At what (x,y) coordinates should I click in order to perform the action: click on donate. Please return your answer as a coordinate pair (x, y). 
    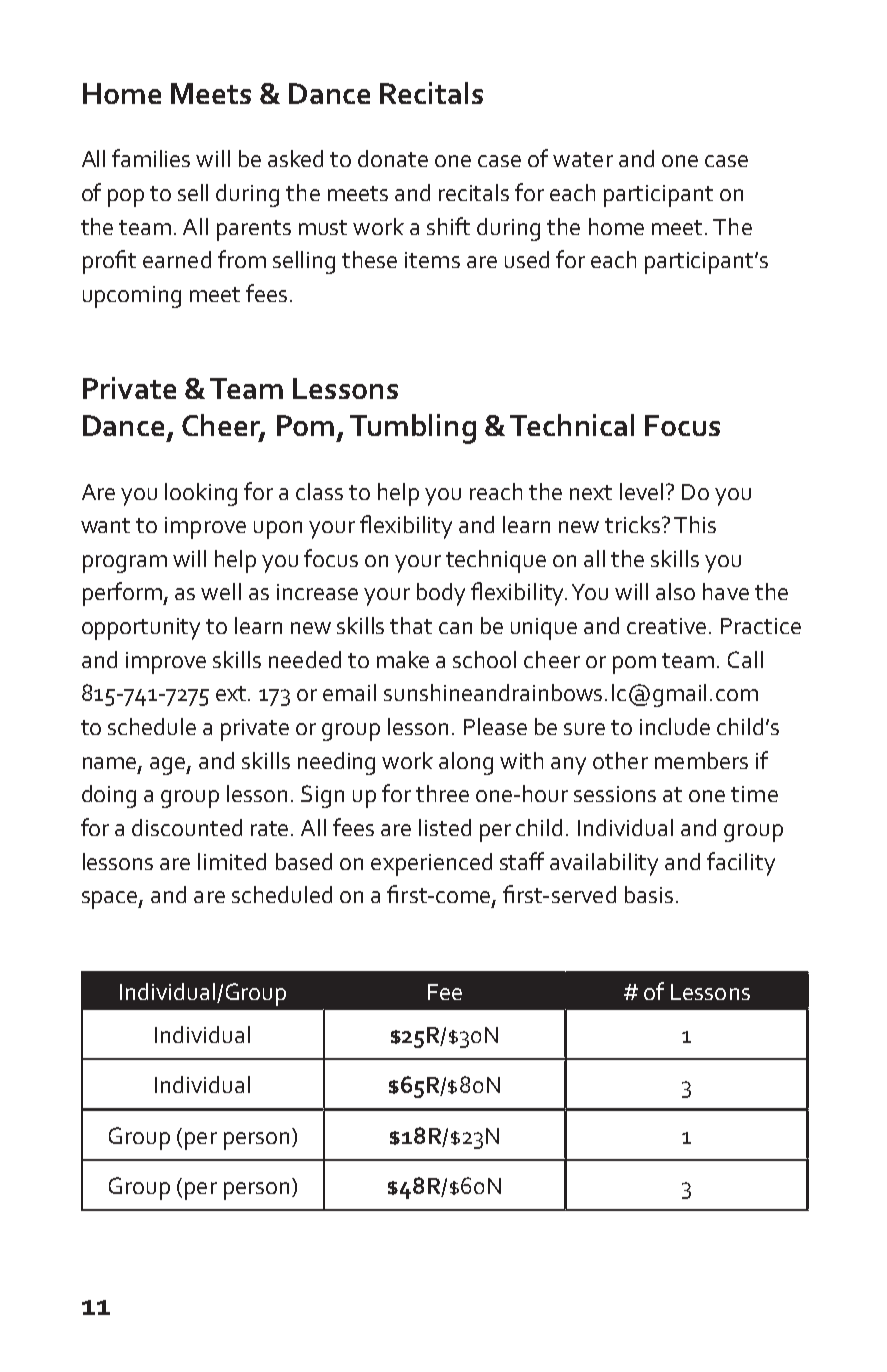
    Looking at the image, I should click on (393, 158).
